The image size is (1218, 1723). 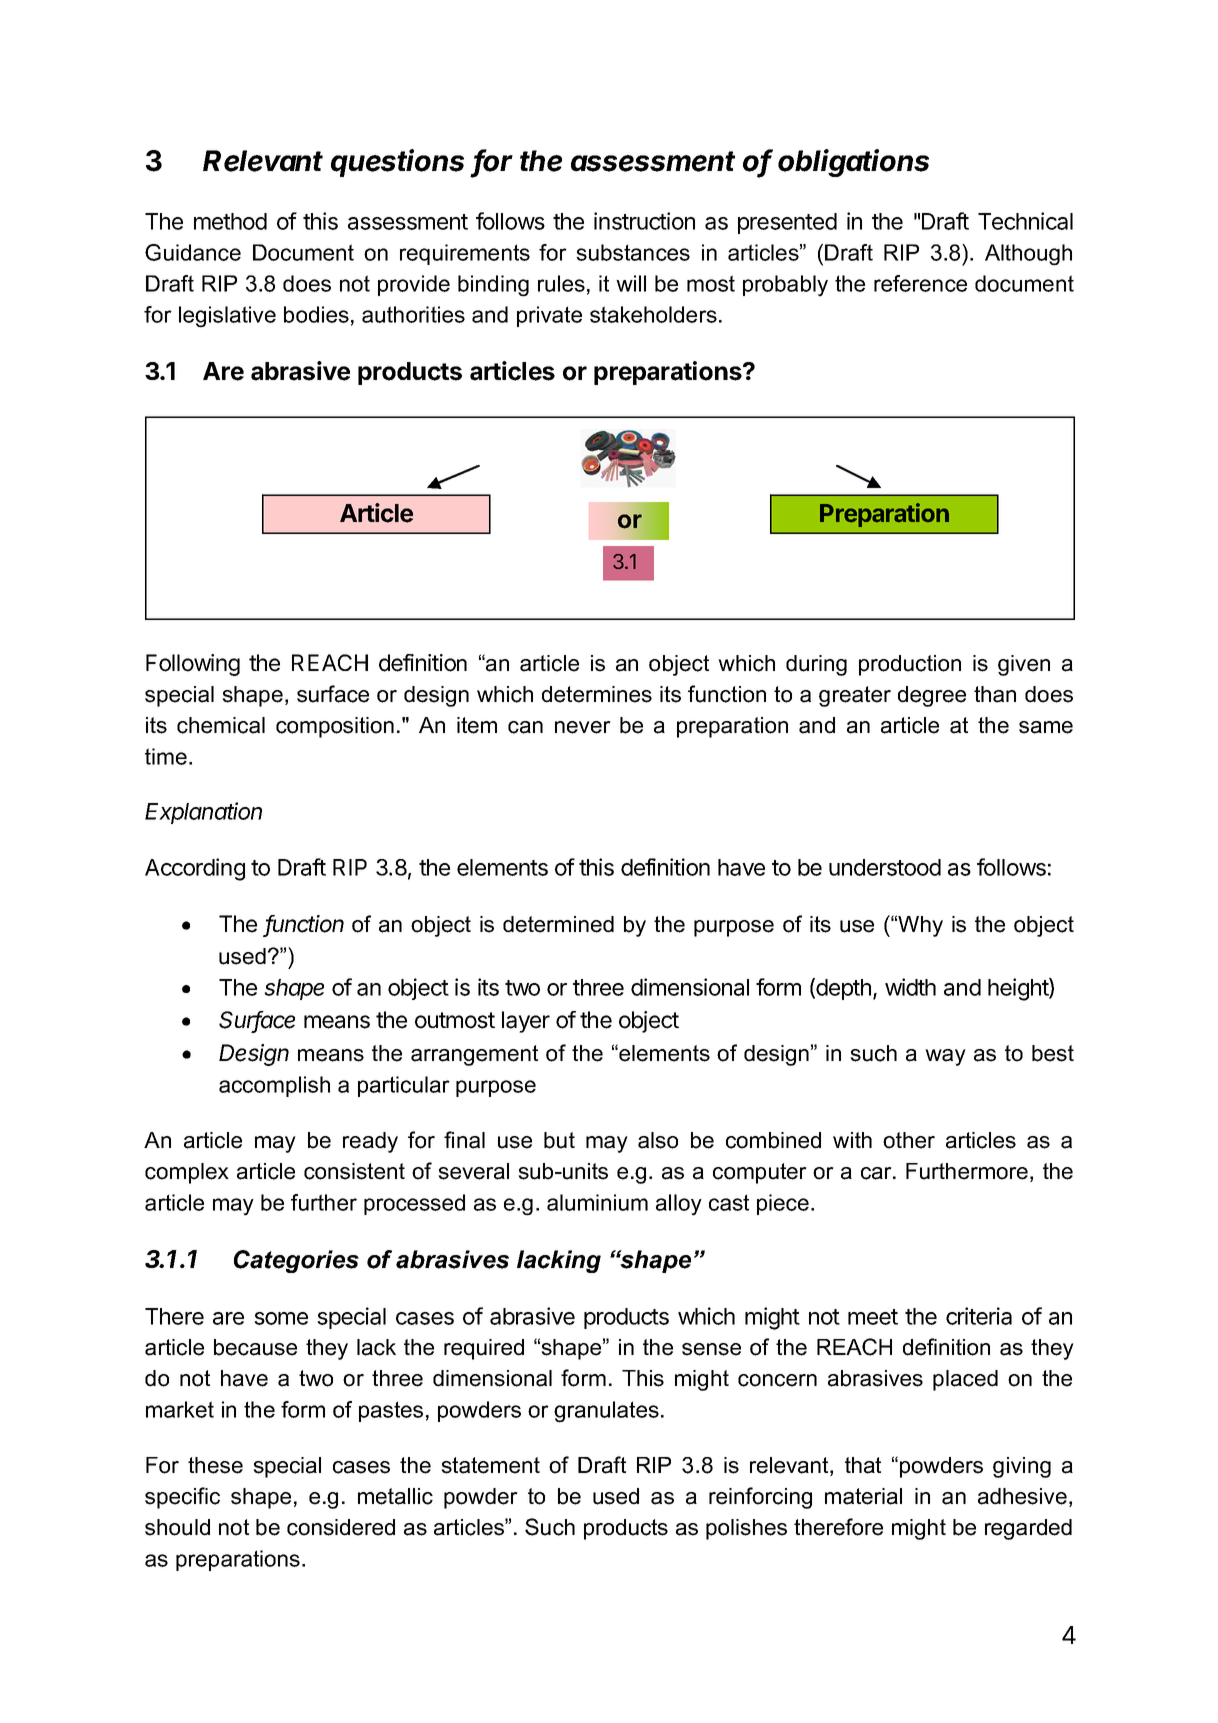 I want to click on Technical, so click(x=1025, y=221).
